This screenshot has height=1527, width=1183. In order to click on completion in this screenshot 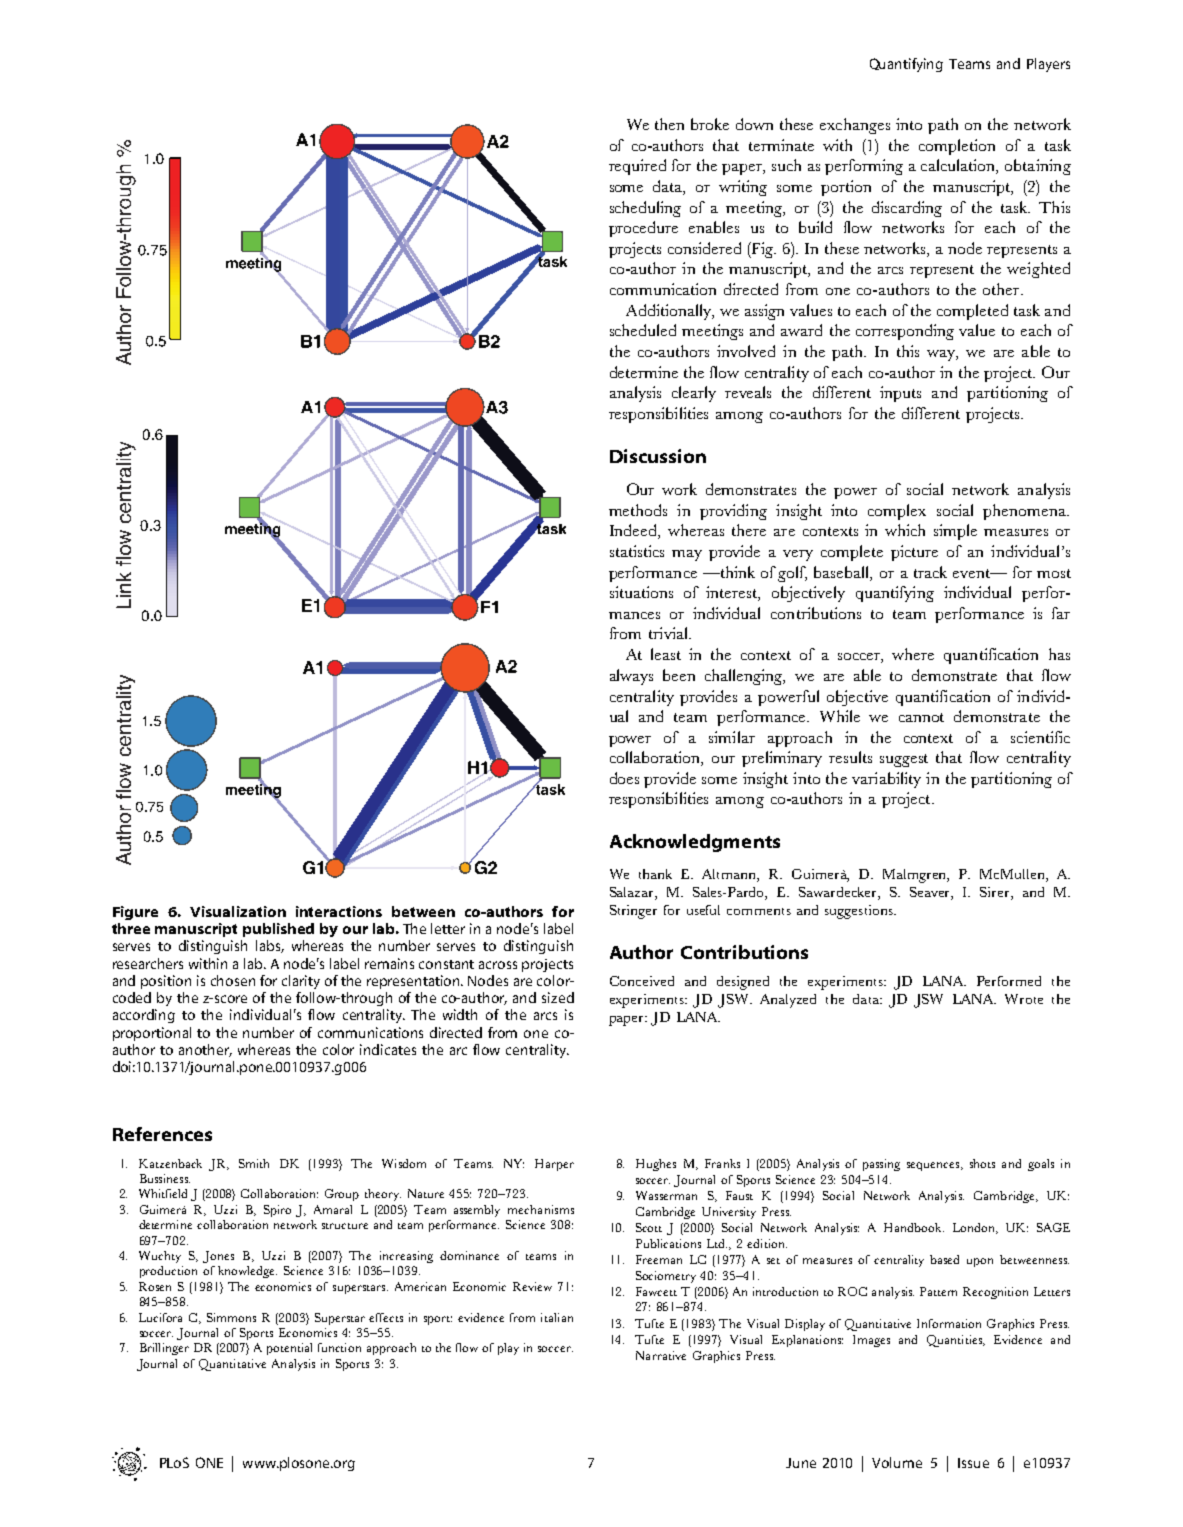, I will do `click(957, 147)`.
